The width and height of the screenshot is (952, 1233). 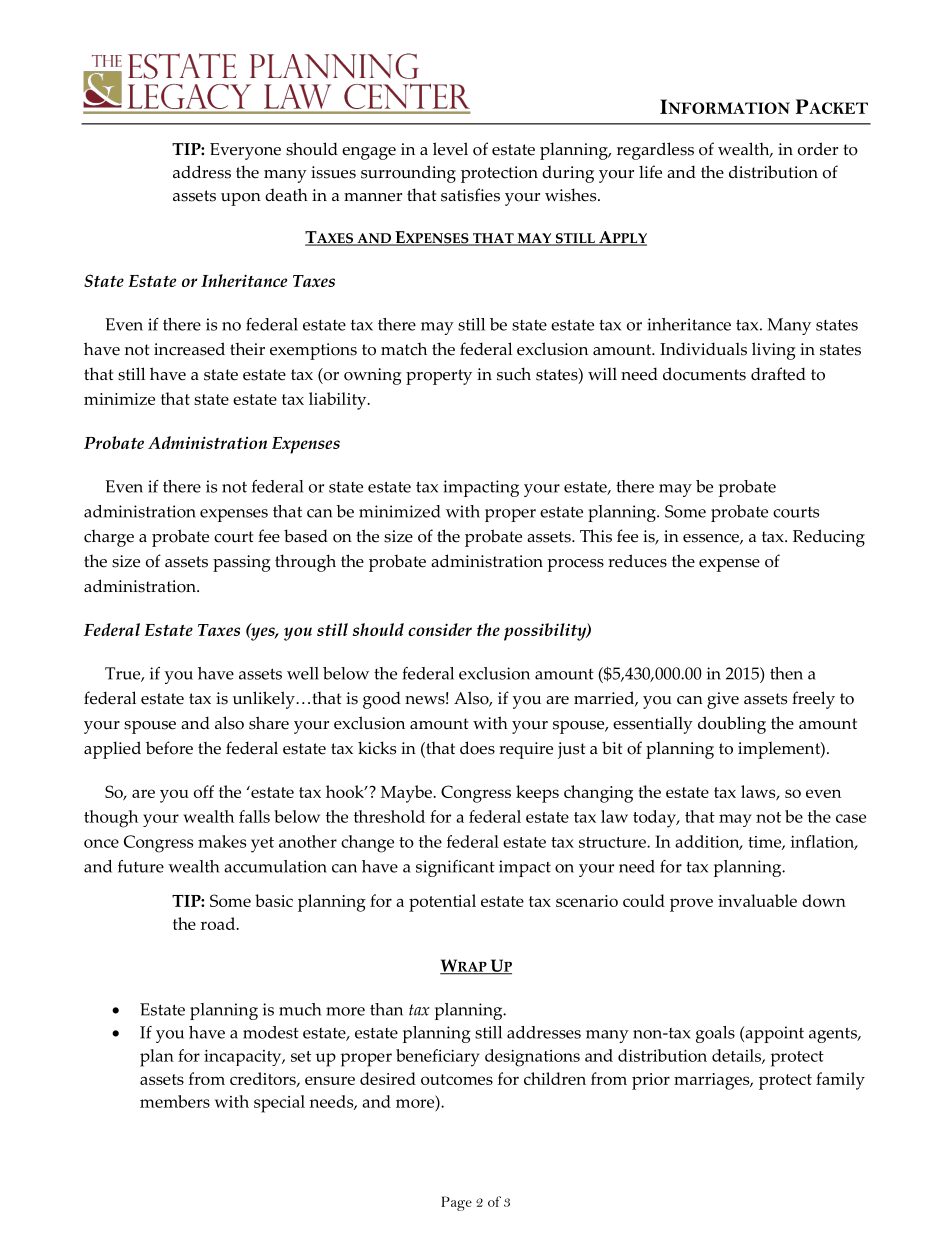 I want to click on Page, so click(x=456, y=1203).
